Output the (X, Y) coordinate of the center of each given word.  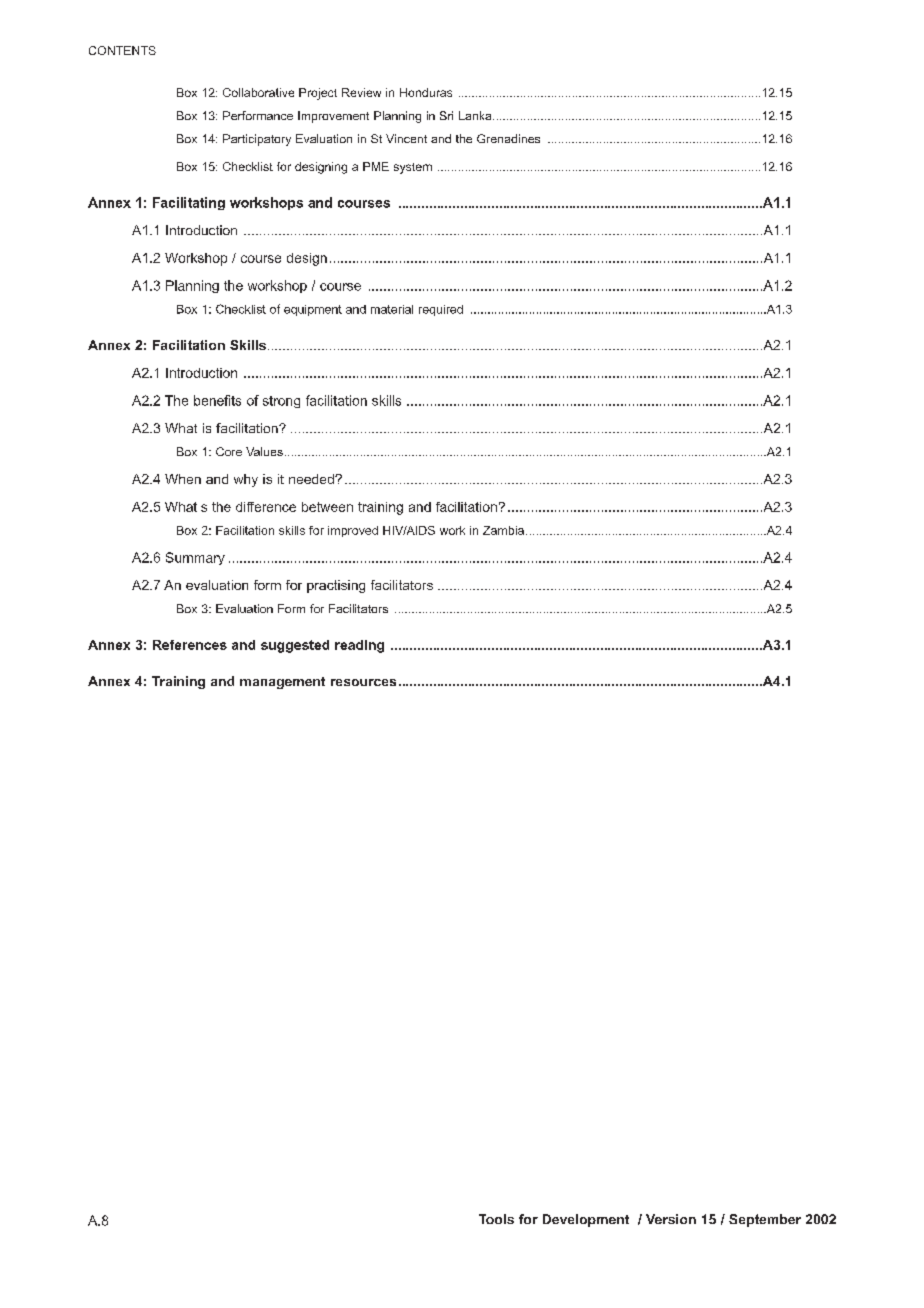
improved (353, 531)
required (441, 310)
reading (359, 646)
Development (586, 1220)
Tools (496, 1219)
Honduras (426, 92)
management (282, 683)
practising (336, 586)
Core (229, 451)
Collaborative (258, 92)
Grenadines (508, 138)
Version (671, 1219)
